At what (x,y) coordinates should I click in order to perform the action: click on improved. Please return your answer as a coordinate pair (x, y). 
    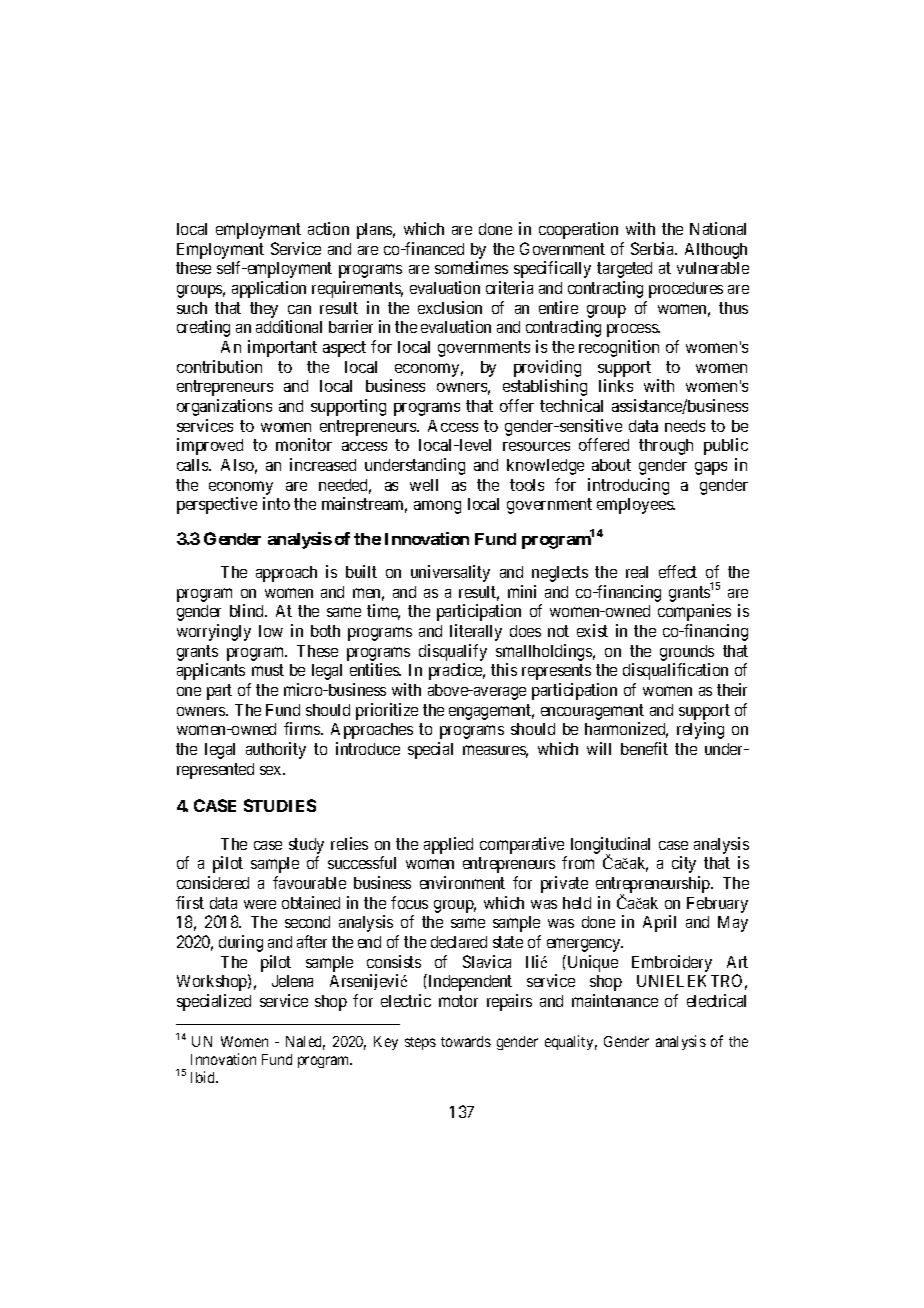
    Looking at the image, I should click on (210, 446).
